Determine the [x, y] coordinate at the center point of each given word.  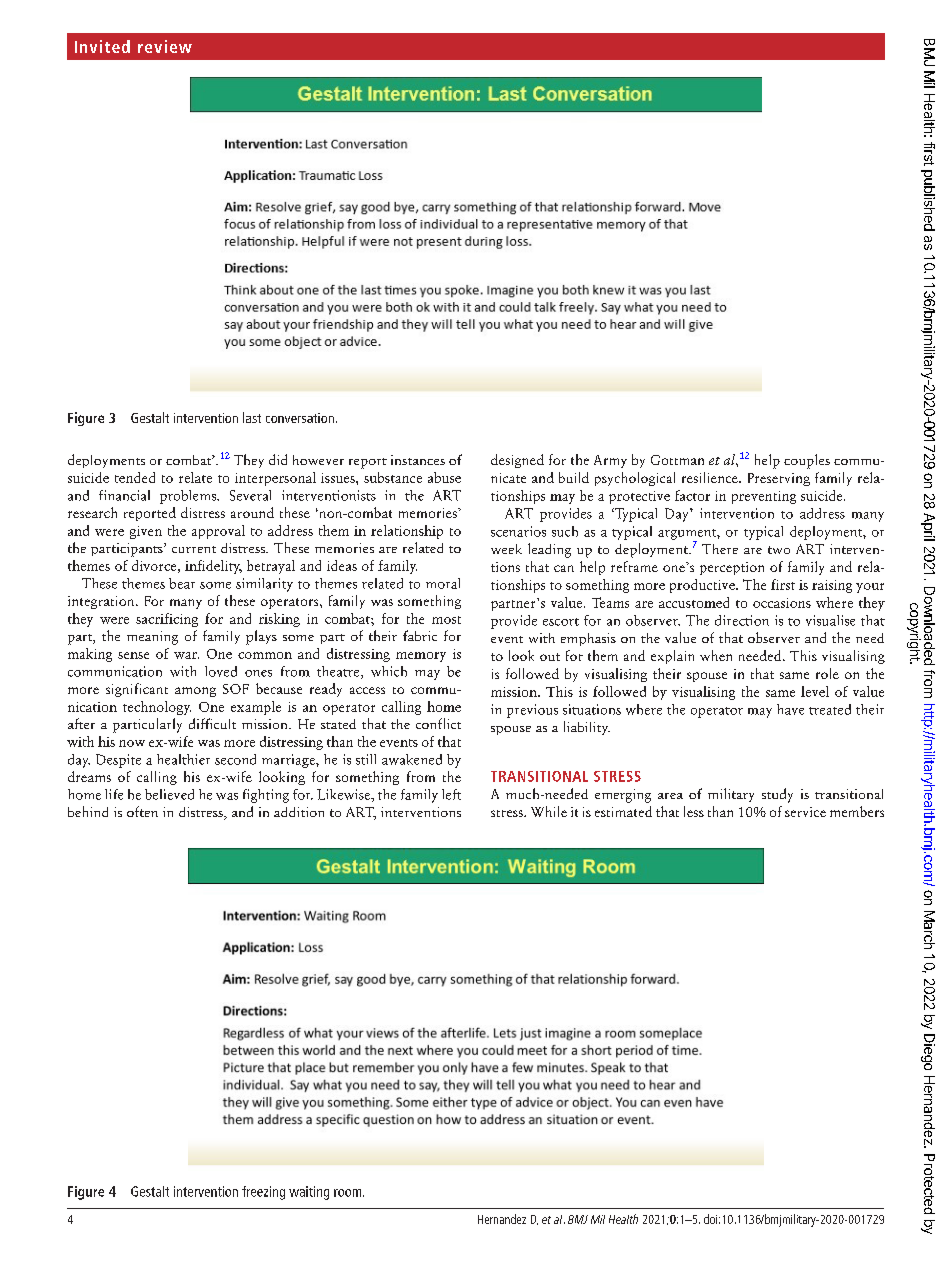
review [165, 46]
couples [807, 461]
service [805, 812]
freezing [263, 1193]
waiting [309, 1193]
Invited [102, 46]
